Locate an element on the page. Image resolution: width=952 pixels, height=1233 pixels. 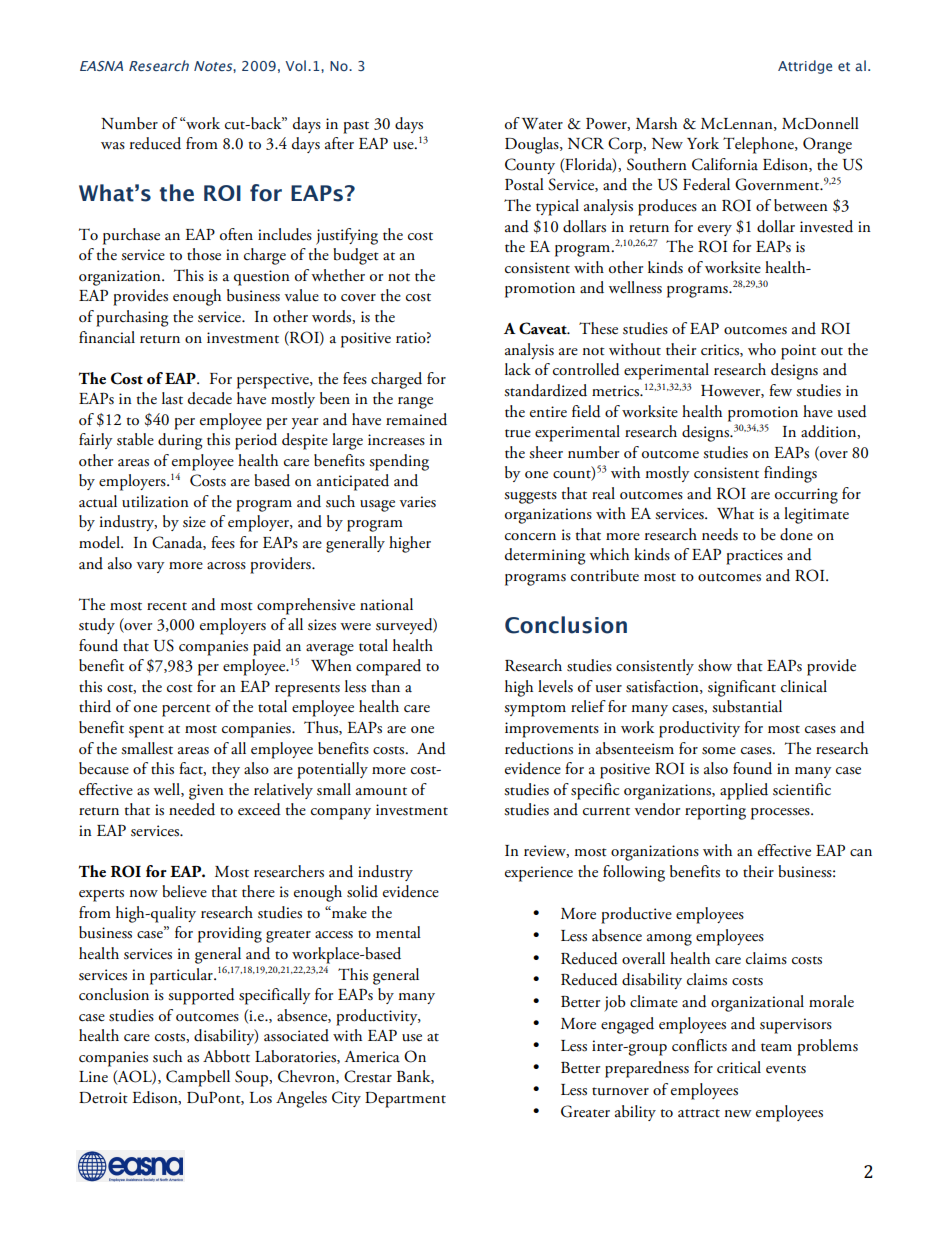
Attridge is located at coordinates (805, 67).
